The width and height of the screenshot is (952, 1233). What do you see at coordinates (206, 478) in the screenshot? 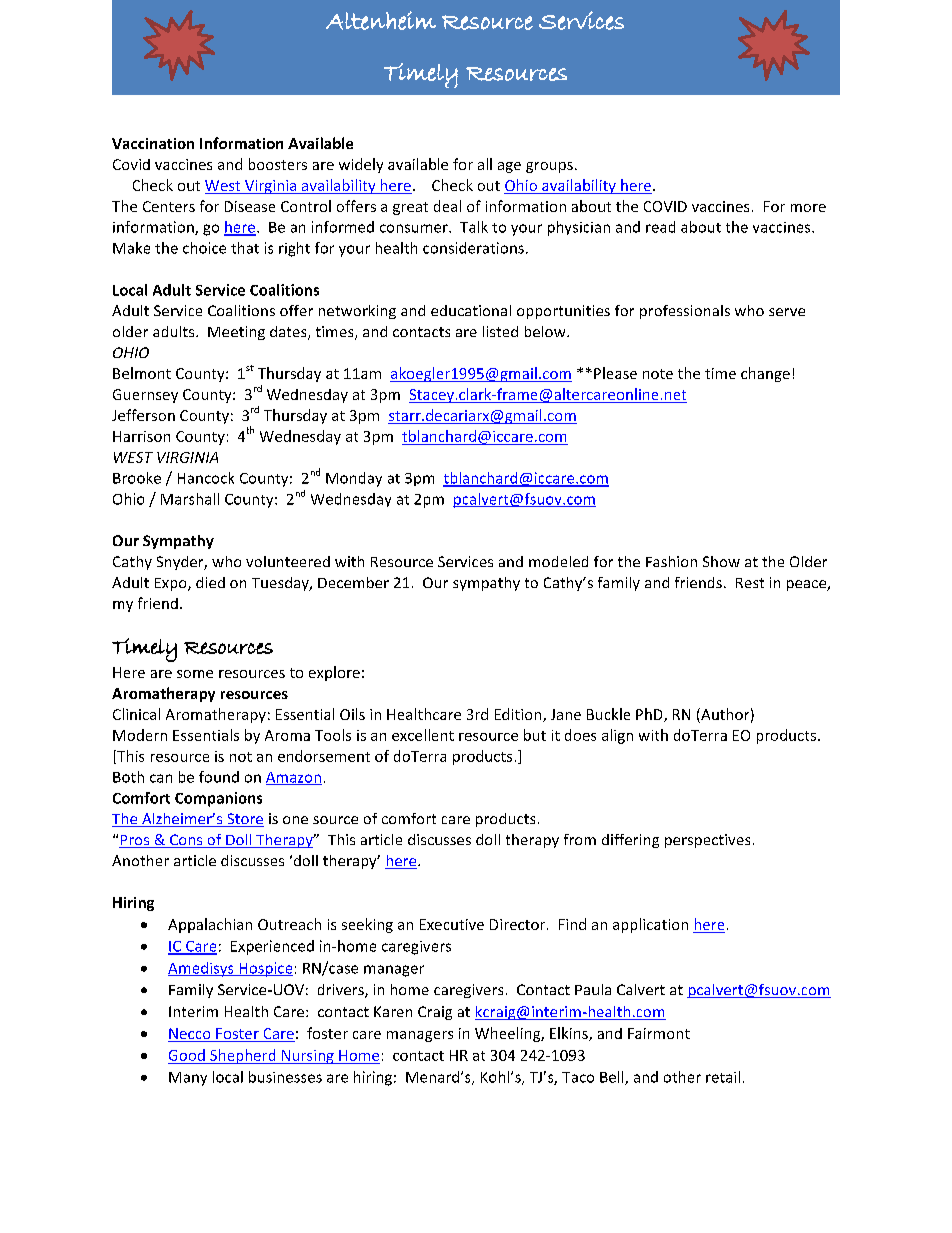
I see `Hancock` at bounding box center [206, 478].
